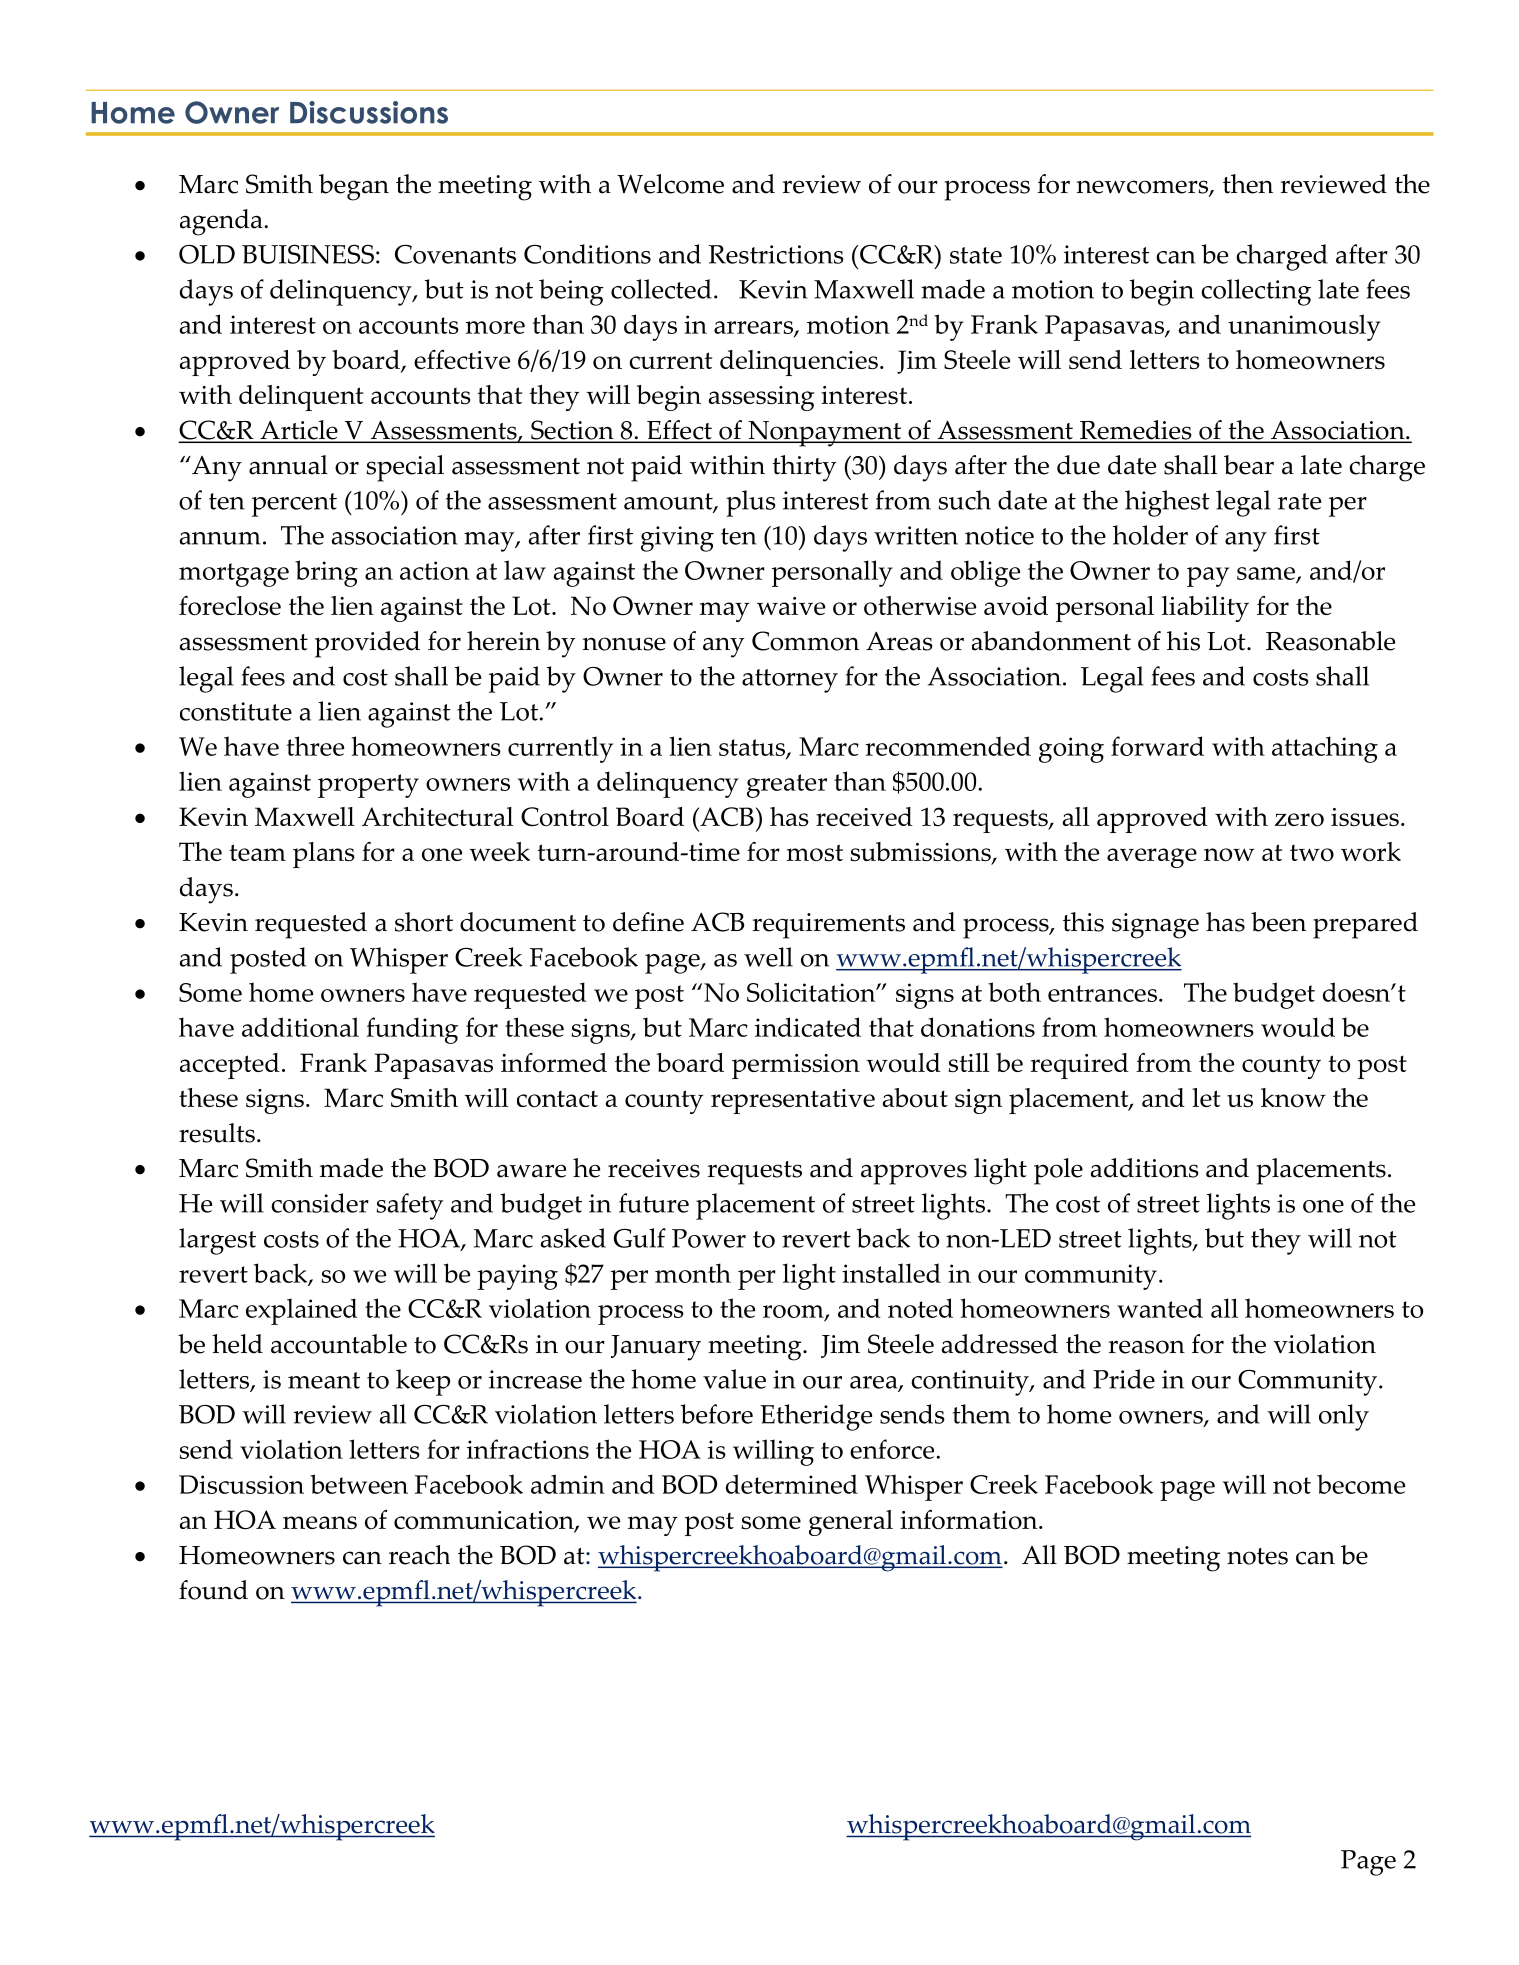  What do you see at coordinates (412, 1030) in the screenshot?
I see `funding` at bounding box center [412, 1030].
